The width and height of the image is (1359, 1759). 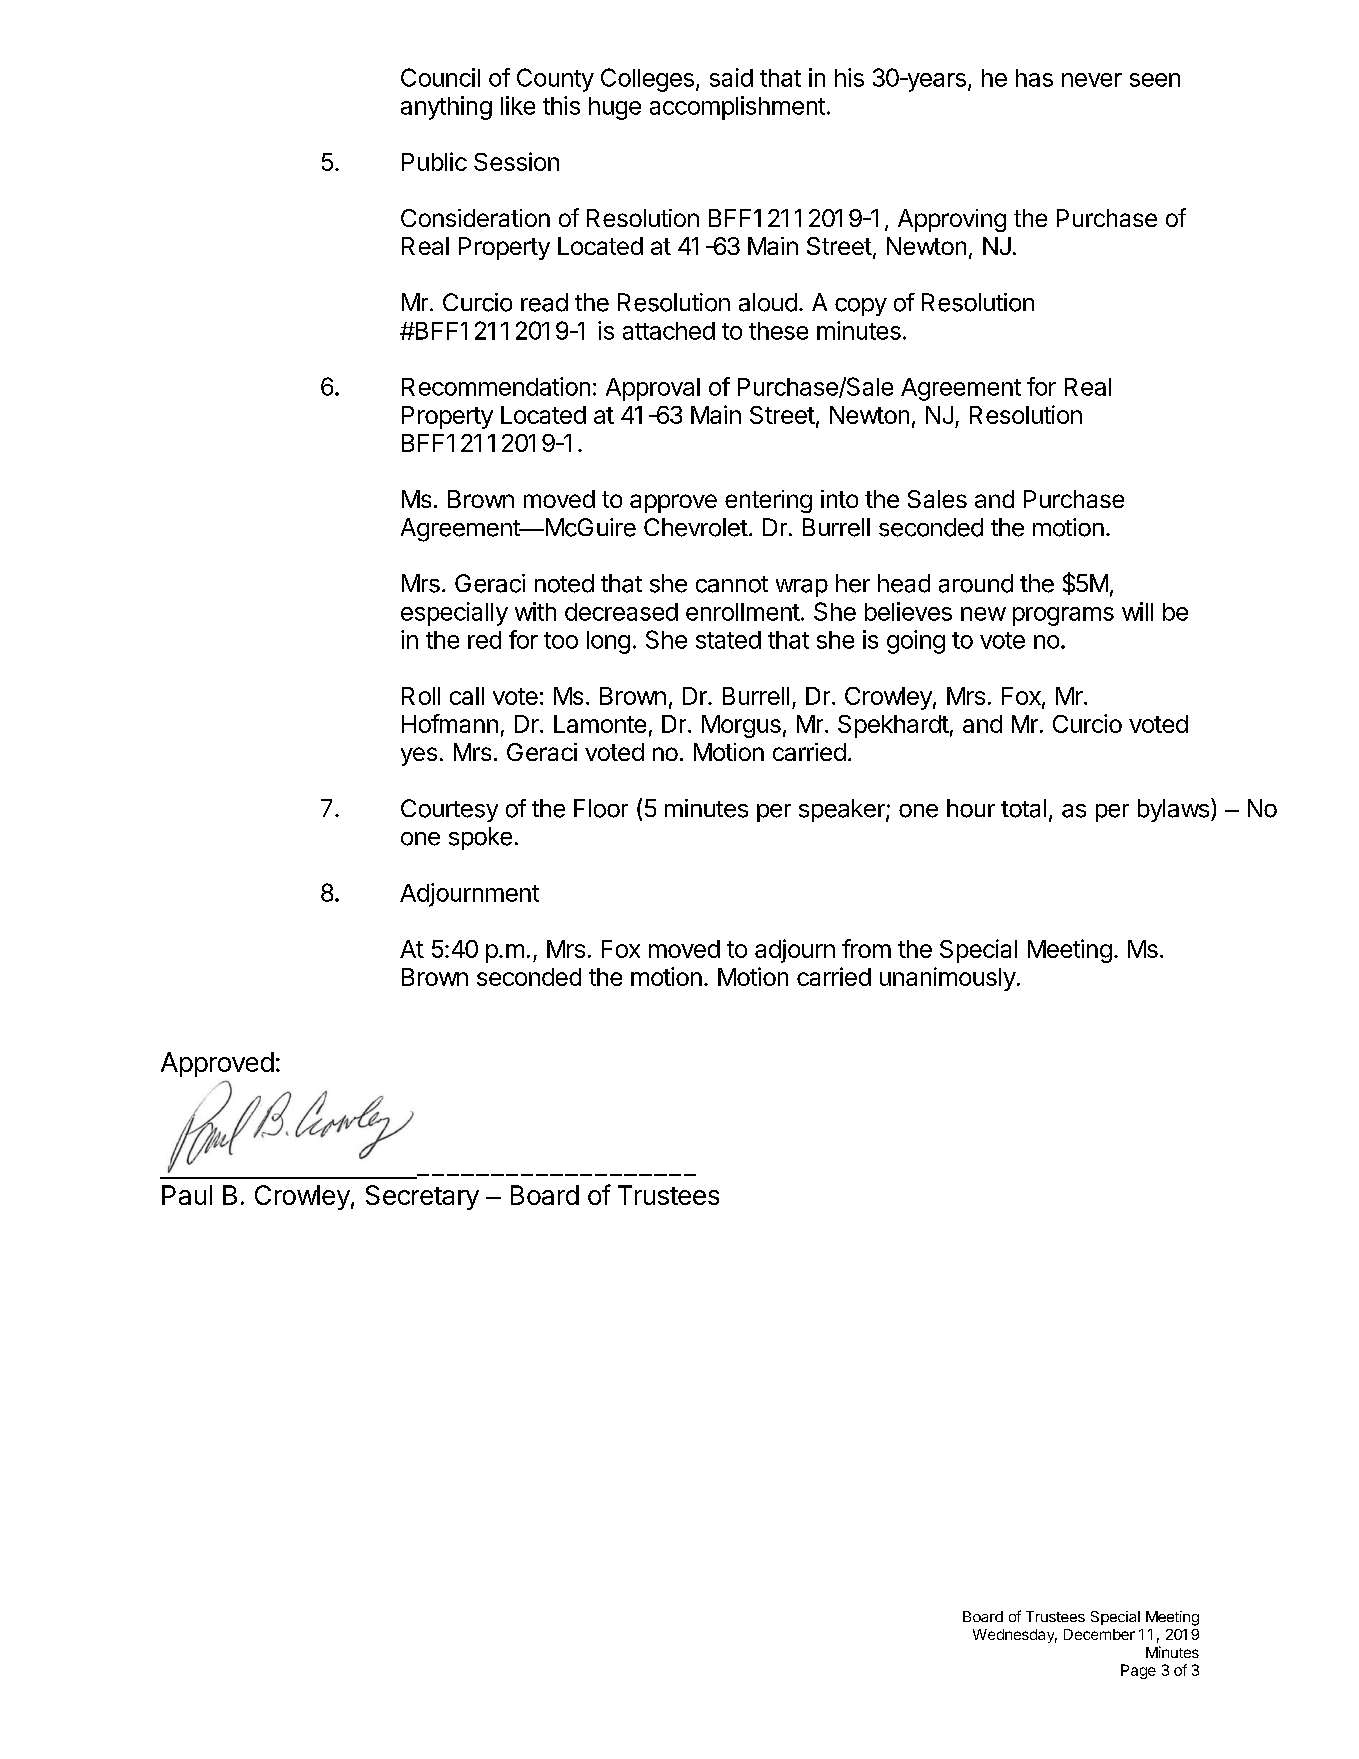 What do you see at coordinates (1138, 1671) in the image?
I see `Page` at bounding box center [1138, 1671].
